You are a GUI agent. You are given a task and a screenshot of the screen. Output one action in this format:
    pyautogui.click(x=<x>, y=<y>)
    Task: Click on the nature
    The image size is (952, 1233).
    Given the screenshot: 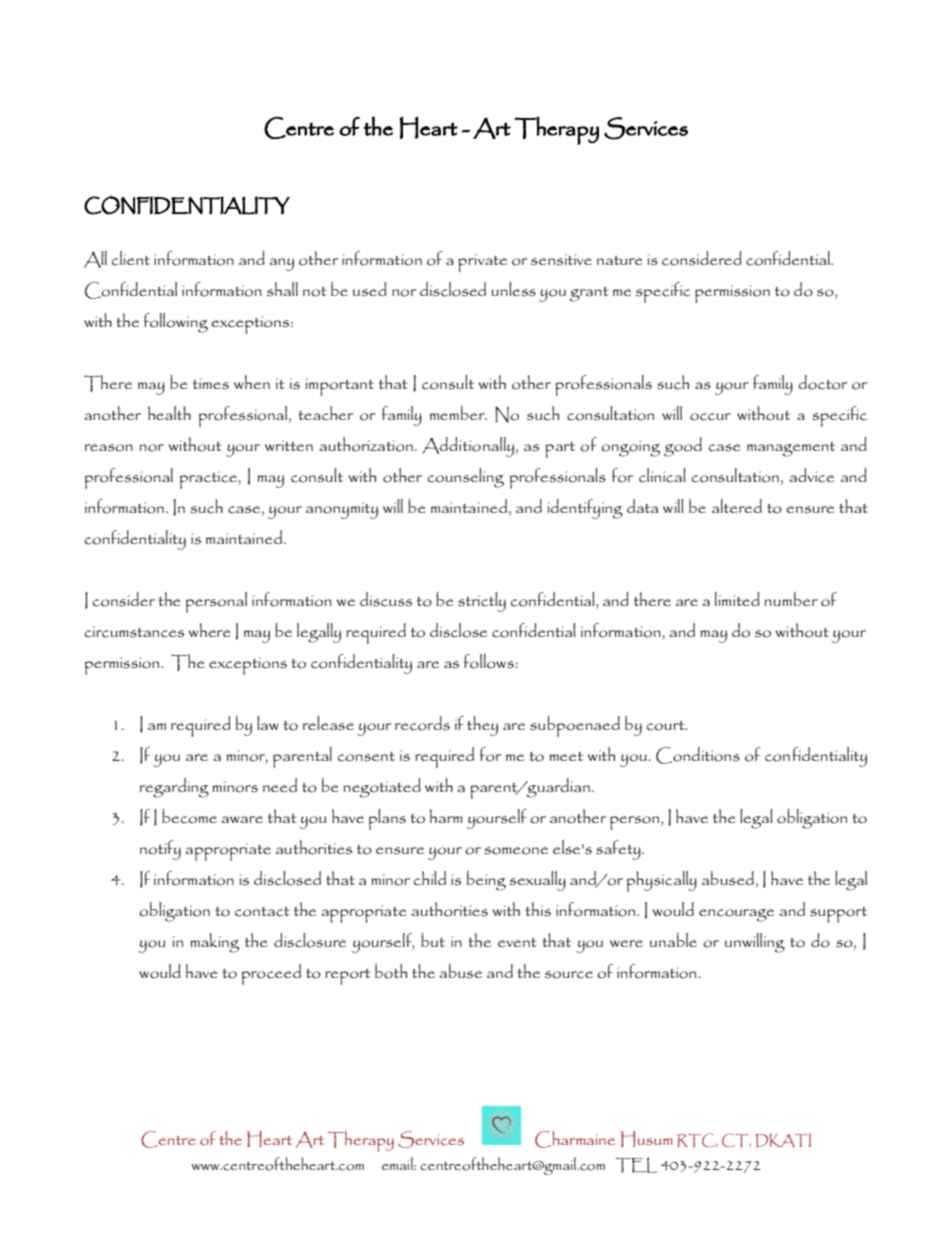 What is the action you would take?
    pyautogui.click(x=620, y=260)
